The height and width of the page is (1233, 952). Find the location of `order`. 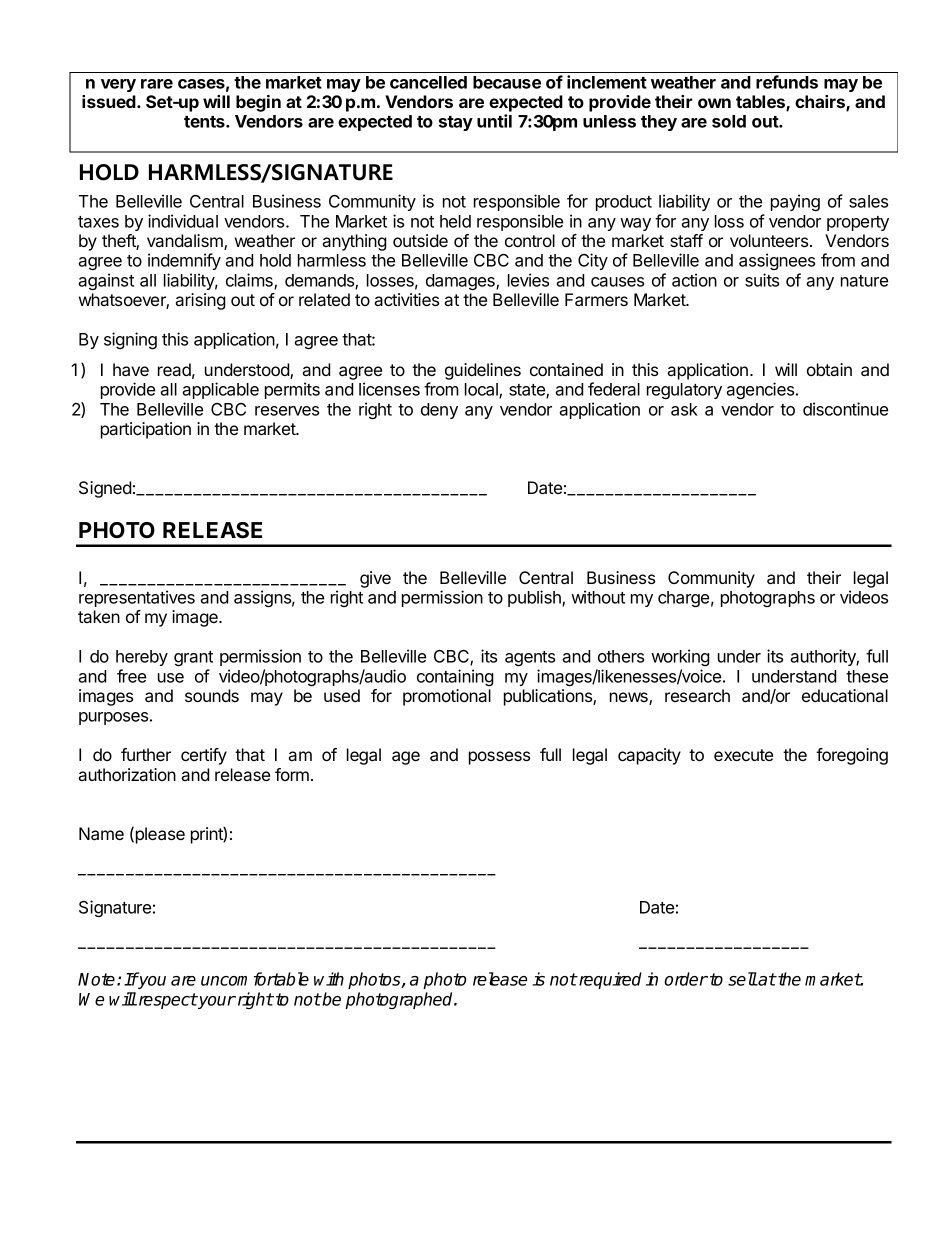

order is located at coordinates (686, 979).
